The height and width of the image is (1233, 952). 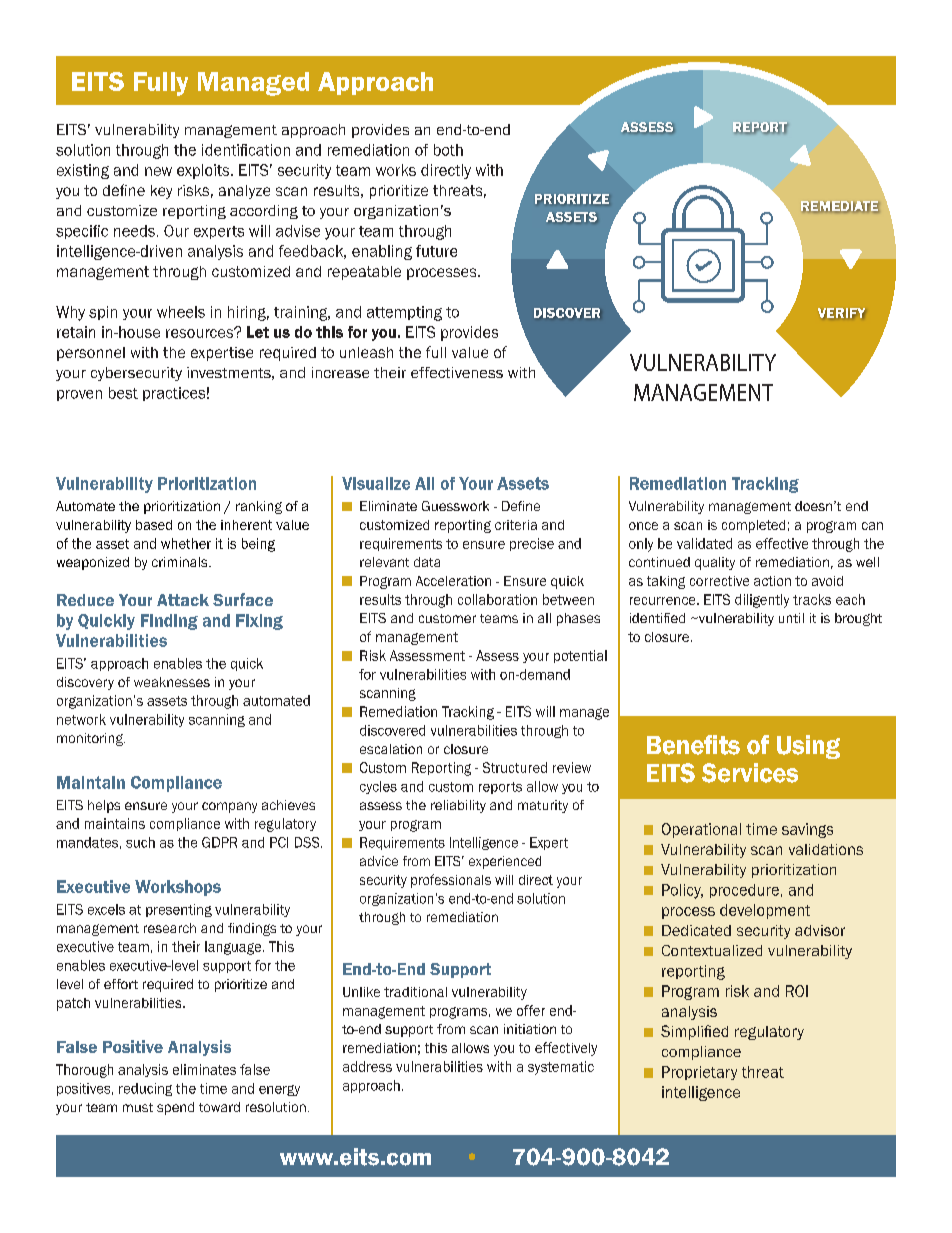 I want to click on completed, so click(x=753, y=526).
